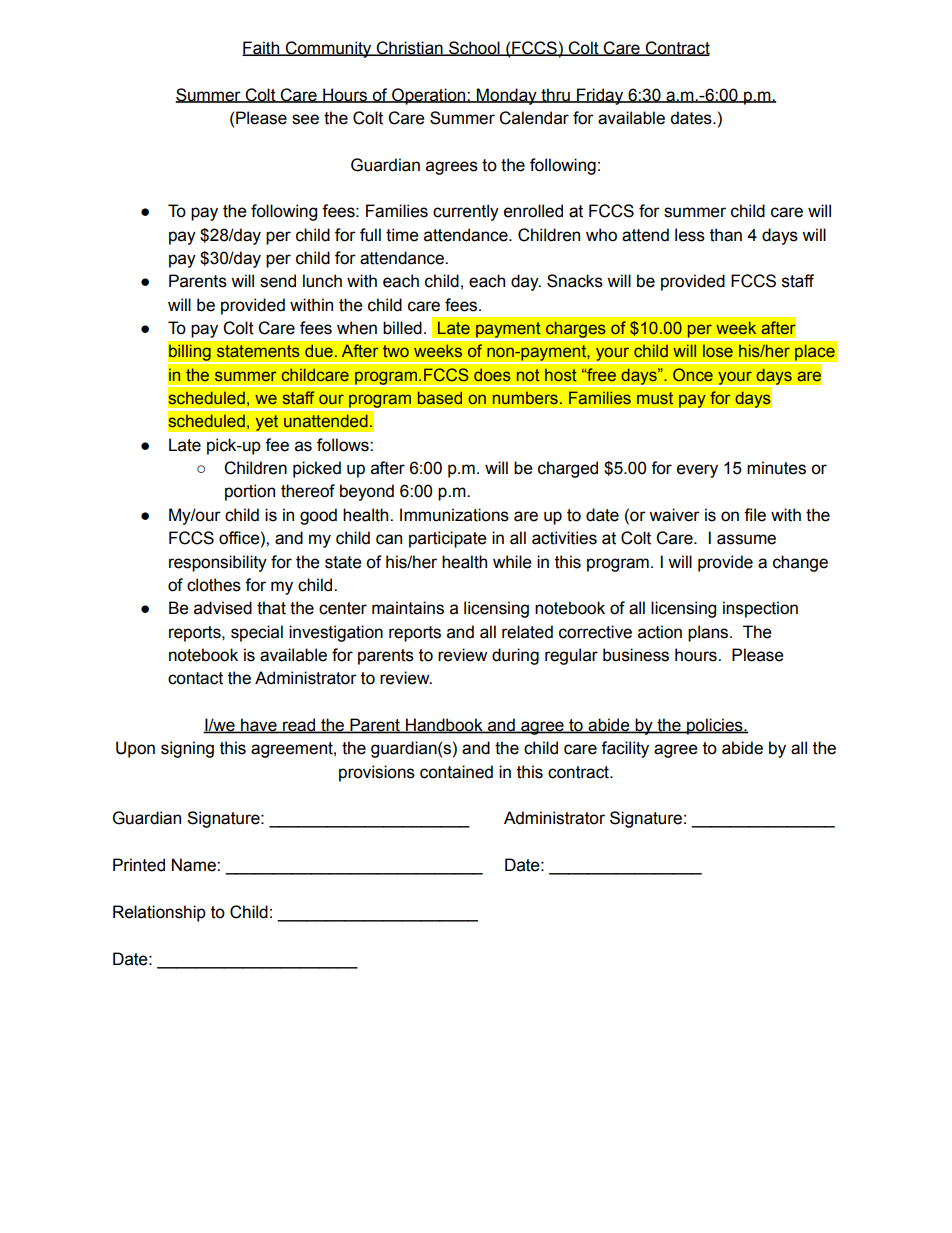 The width and height of the screenshot is (952, 1233). I want to click on Name, so click(195, 865).
